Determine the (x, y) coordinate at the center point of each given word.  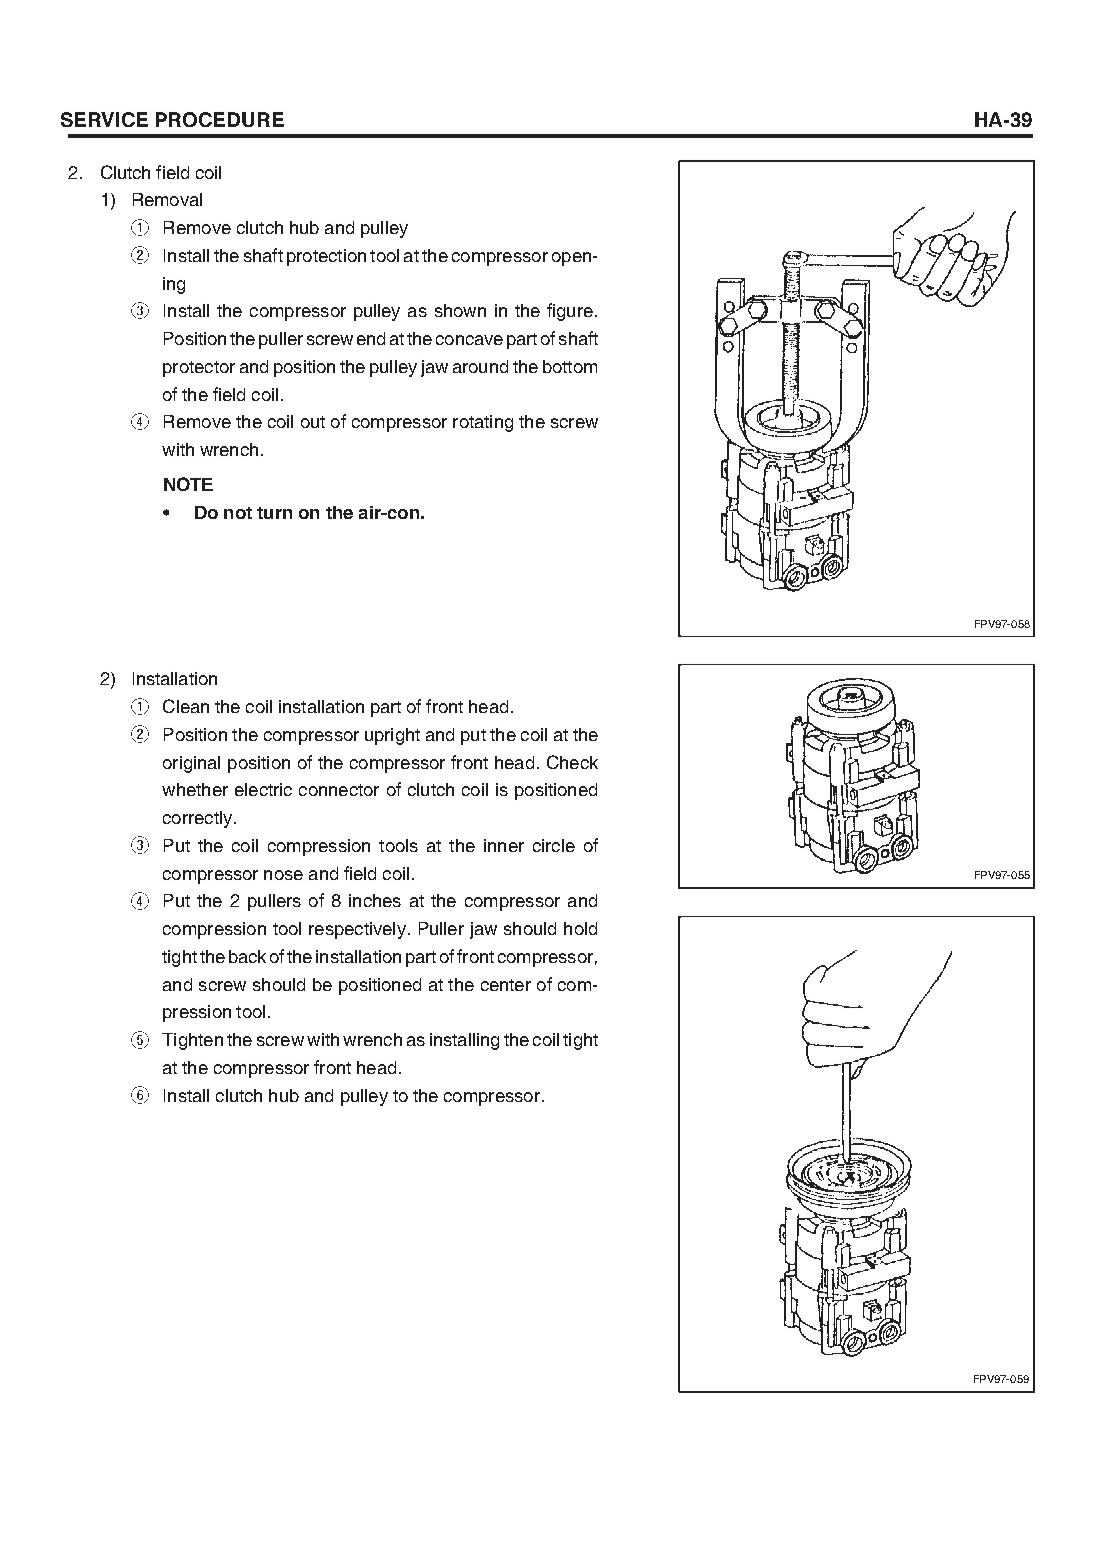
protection (326, 257)
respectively (357, 930)
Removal (167, 199)
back (247, 956)
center (506, 985)
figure (570, 312)
